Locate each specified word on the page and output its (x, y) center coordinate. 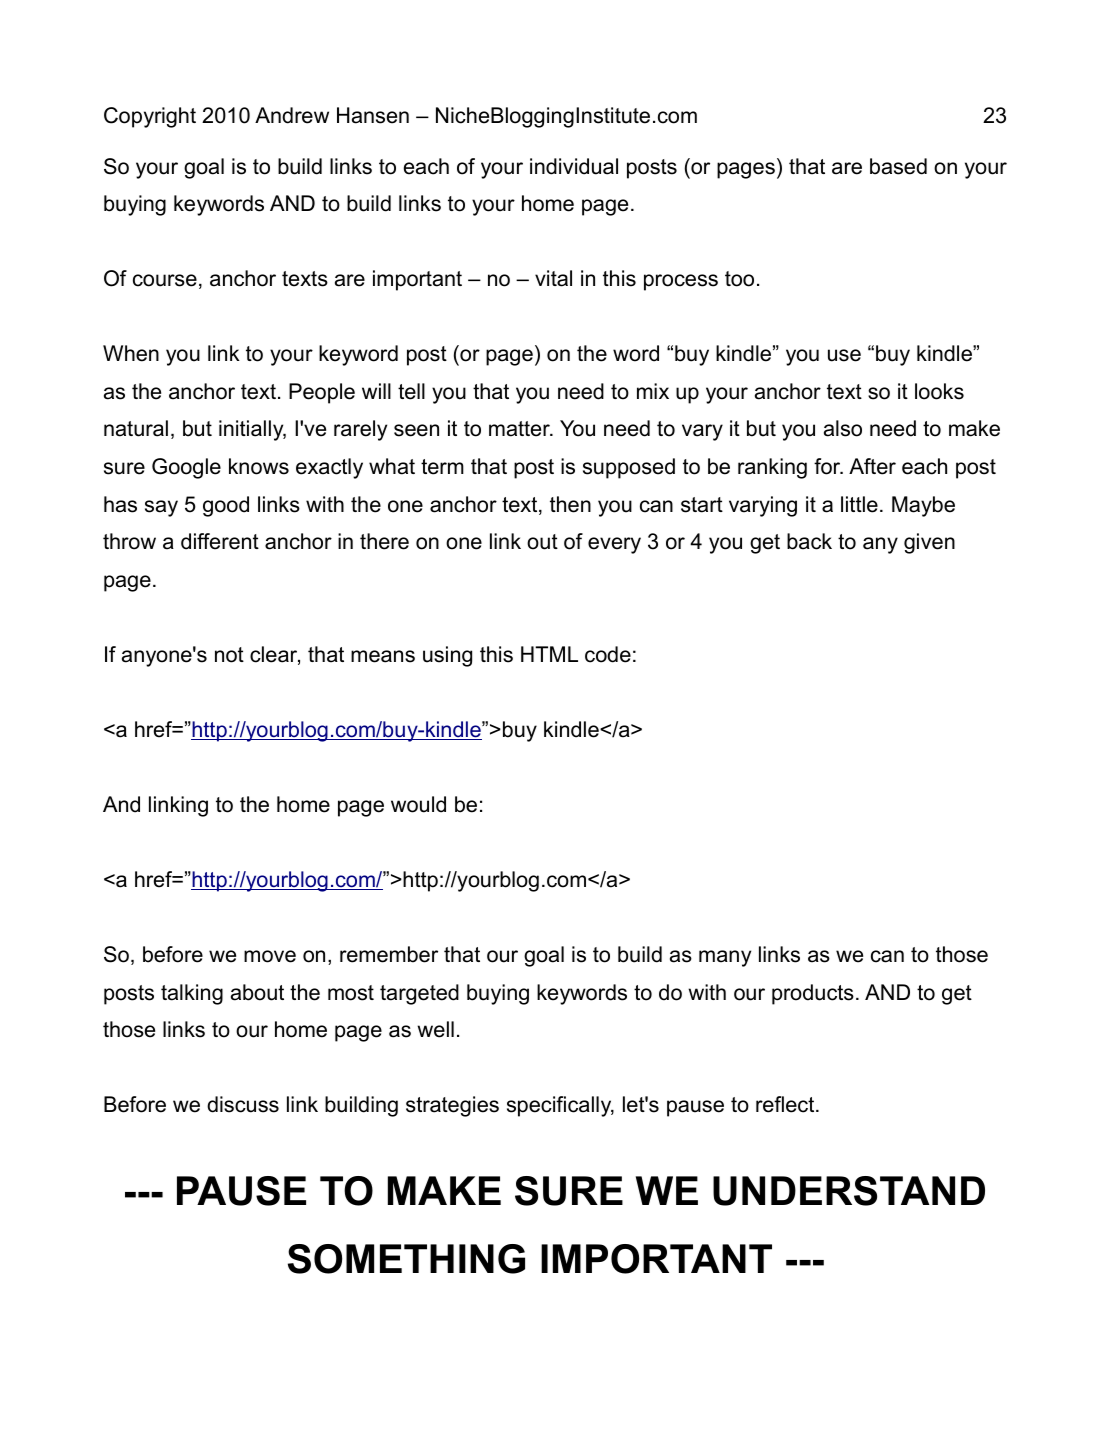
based (898, 166)
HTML (549, 654)
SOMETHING (406, 1259)
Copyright (150, 117)
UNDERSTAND (849, 1191)
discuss (243, 1104)
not (229, 655)
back (809, 541)
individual (574, 166)
